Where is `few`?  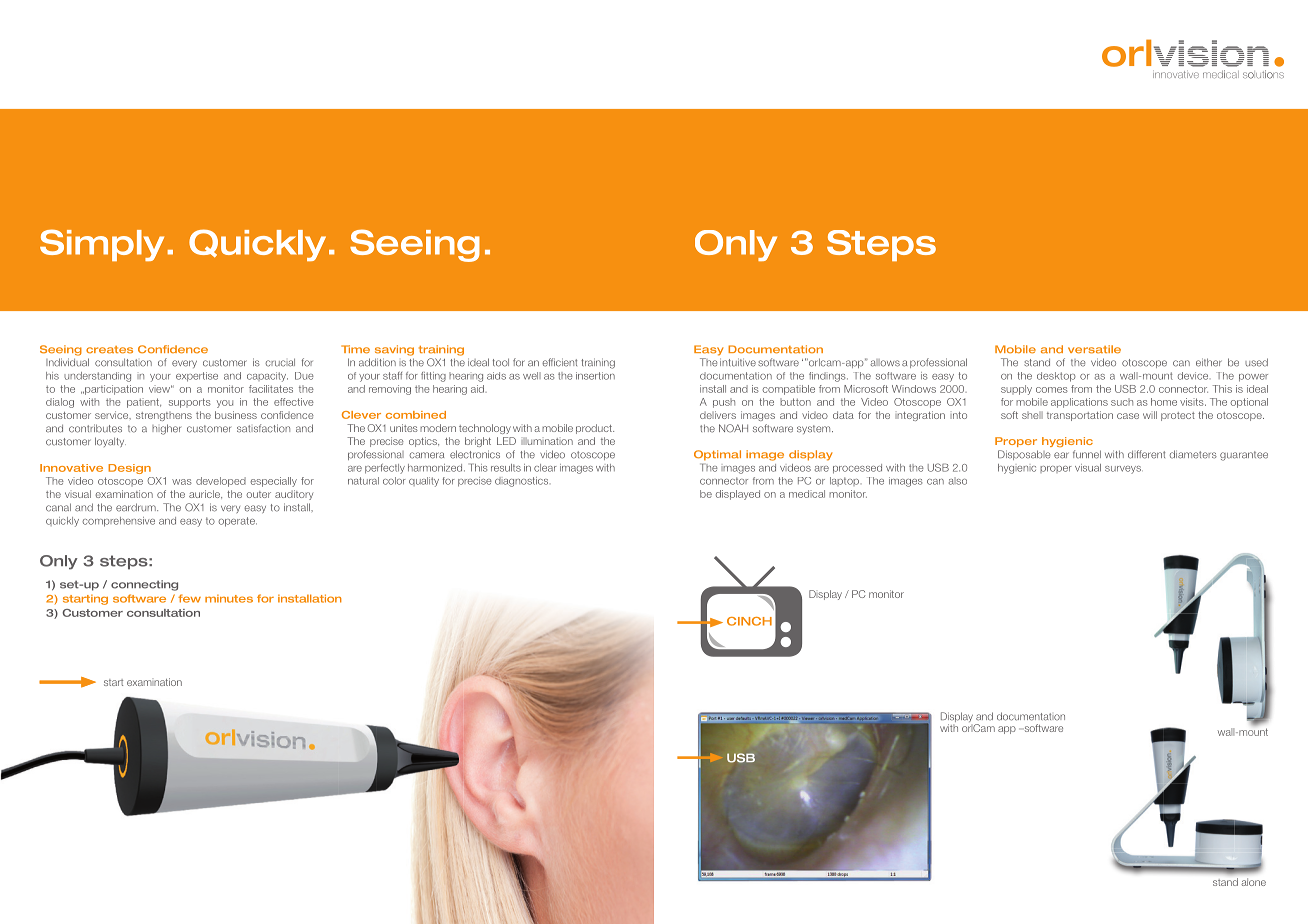
few is located at coordinates (189, 598).
